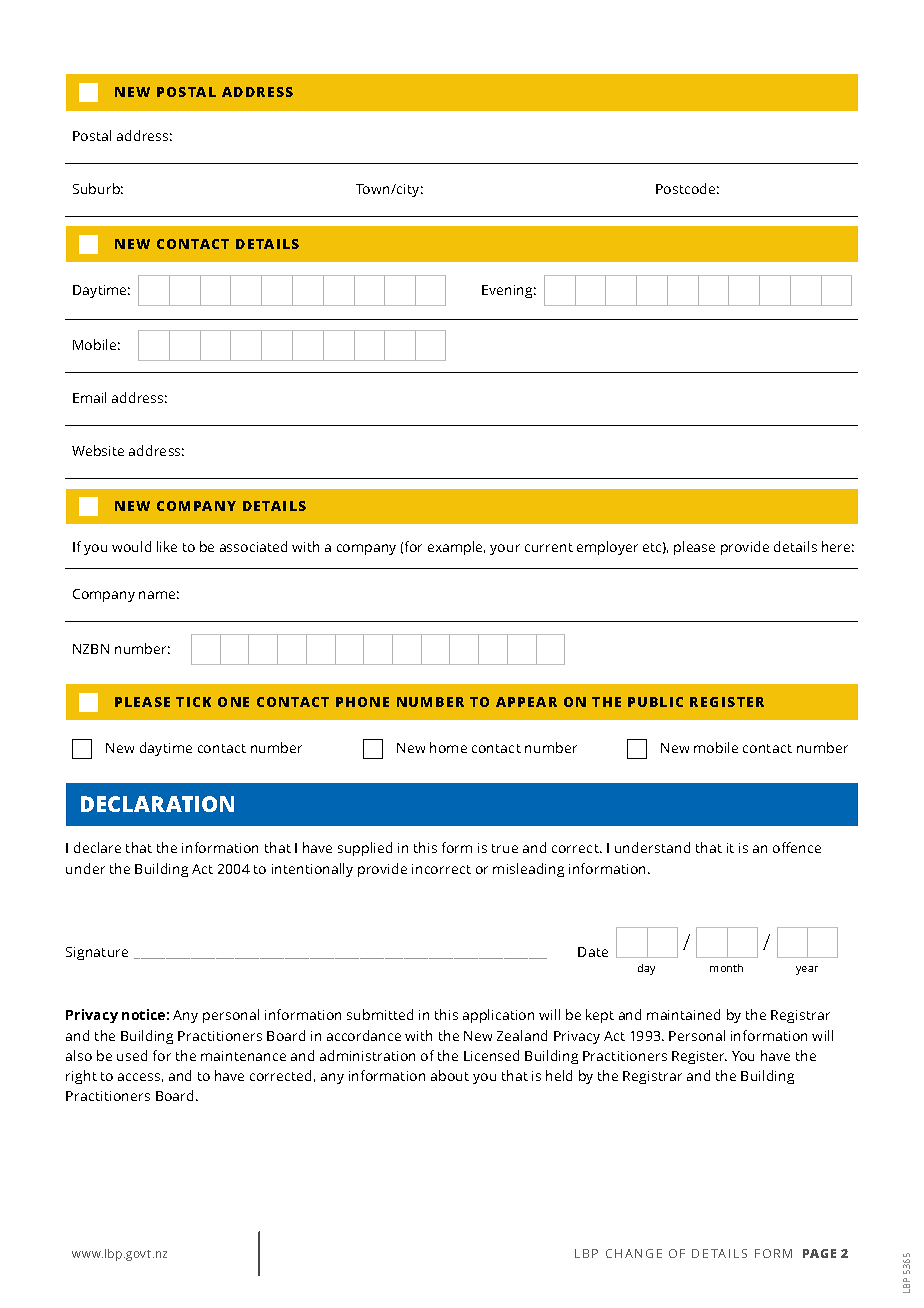 This screenshot has width=924, height=1308. What do you see at coordinates (505, 549) in the screenshot?
I see `your` at bounding box center [505, 549].
